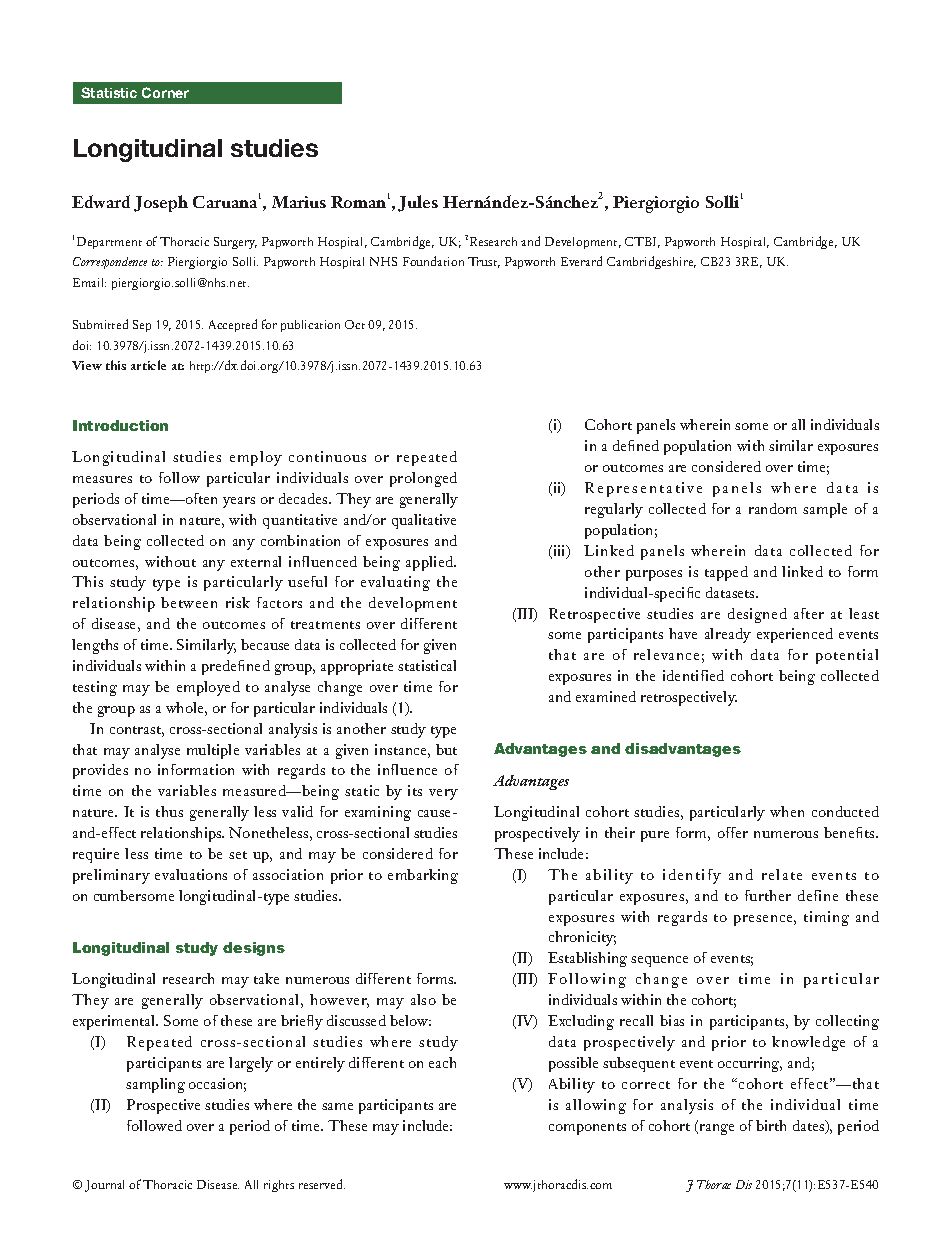 The image size is (952, 1247). Describe the element at coordinates (104, 1186) in the screenshot. I see `Journal` at that location.
